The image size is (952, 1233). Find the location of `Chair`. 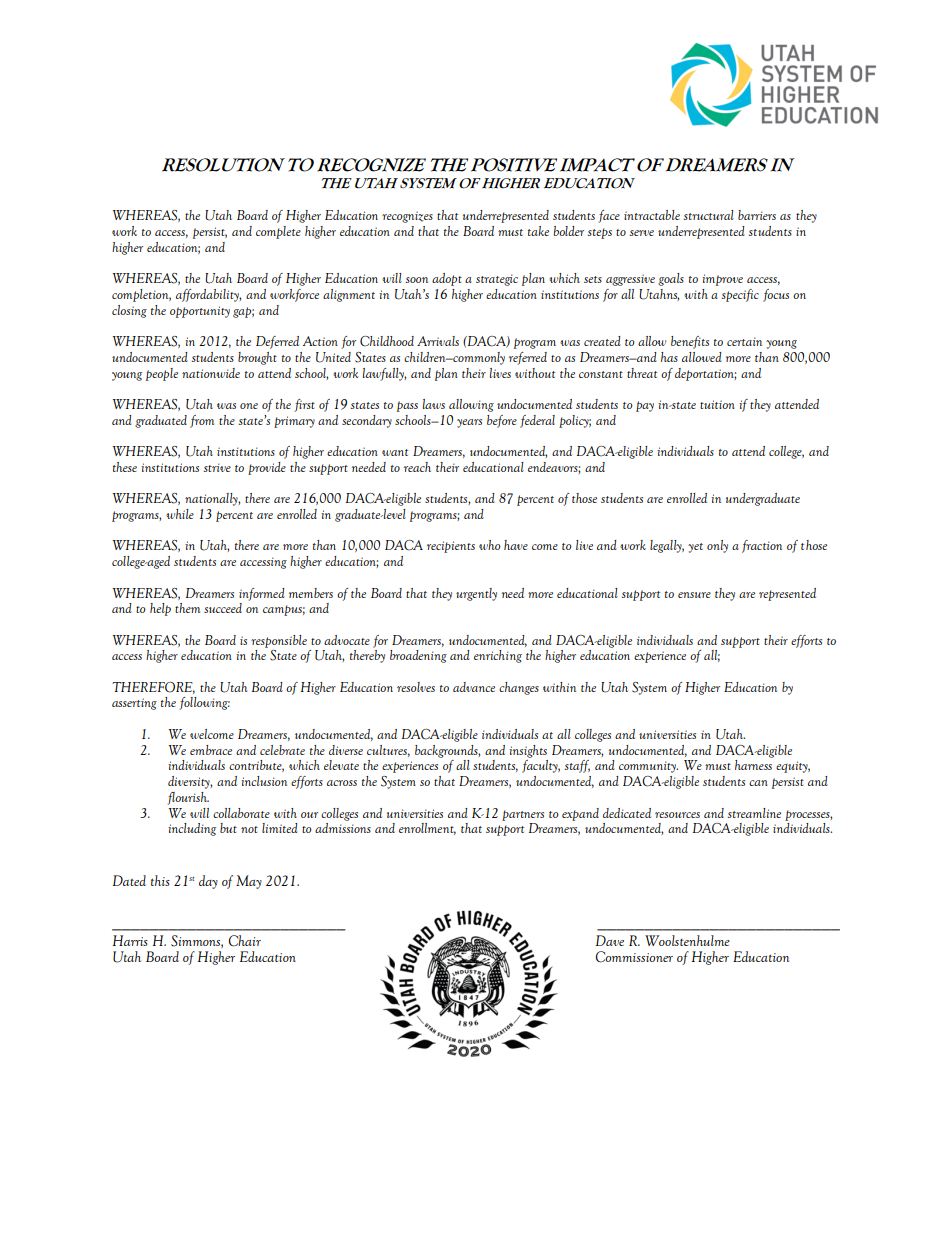

Chair is located at coordinates (245, 941).
